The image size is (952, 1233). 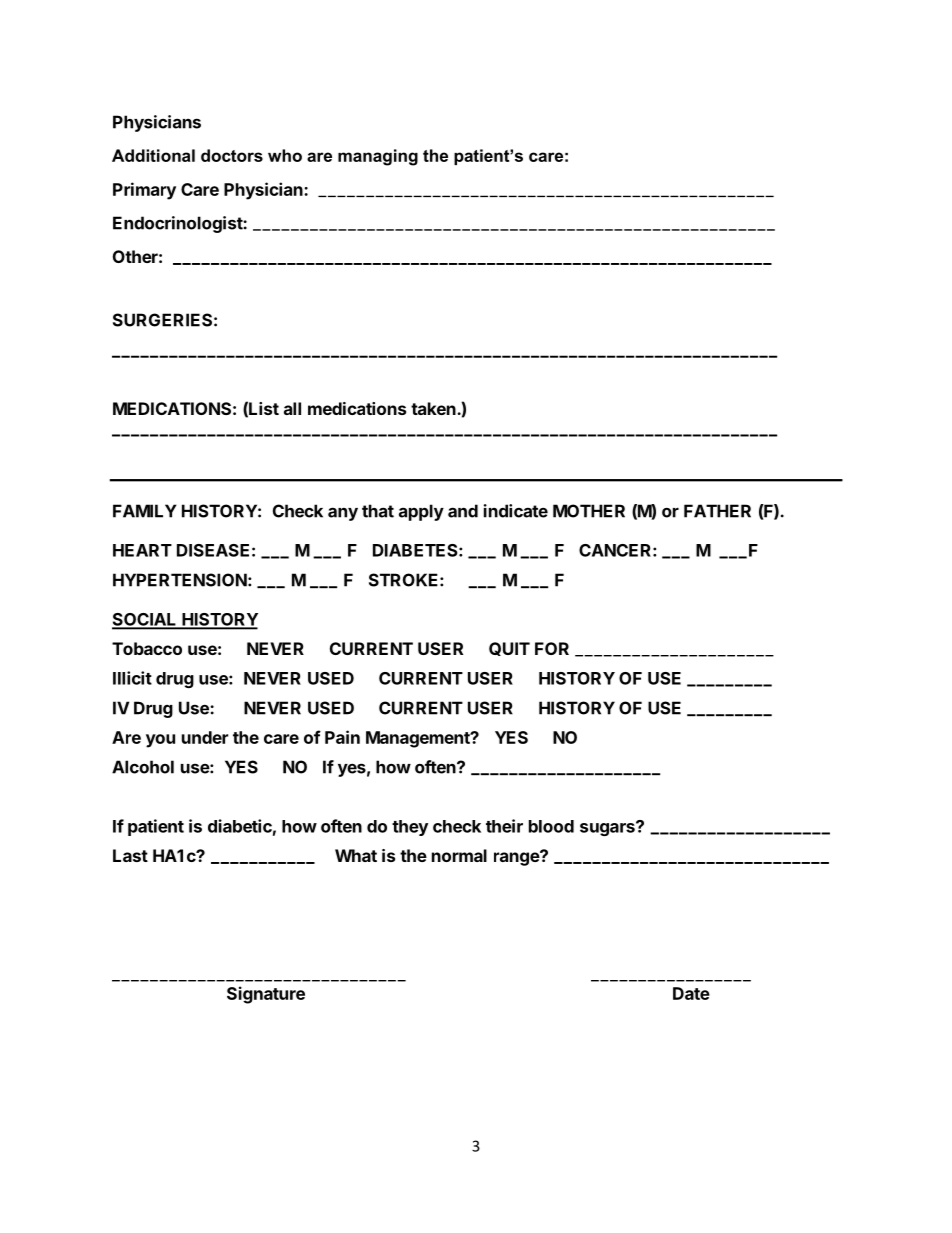 What do you see at coordinates (232, 155) in the screenshot?
I see `doctors` at bounding box center [232, 155].
